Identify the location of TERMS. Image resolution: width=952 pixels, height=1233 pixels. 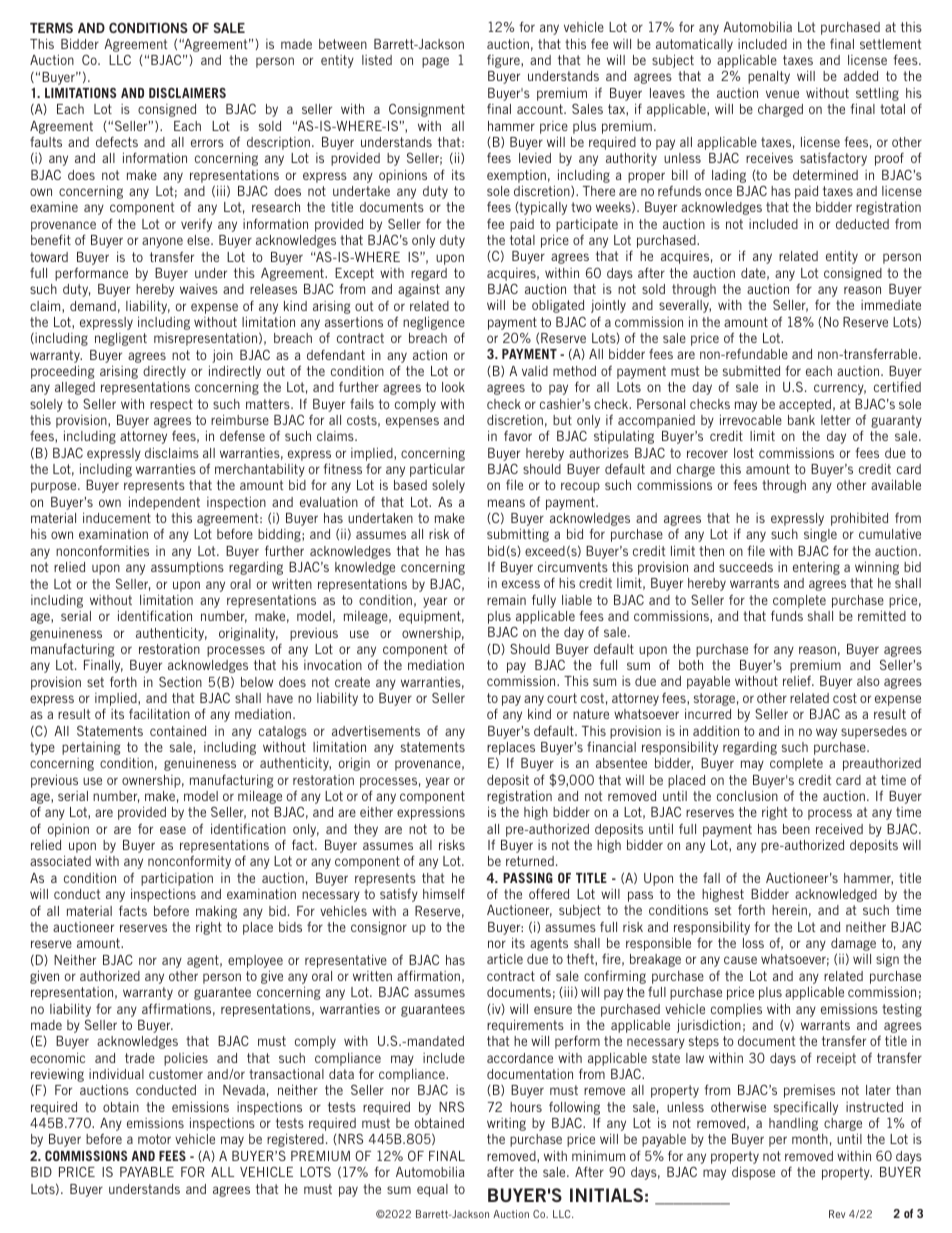
(51, 28).
